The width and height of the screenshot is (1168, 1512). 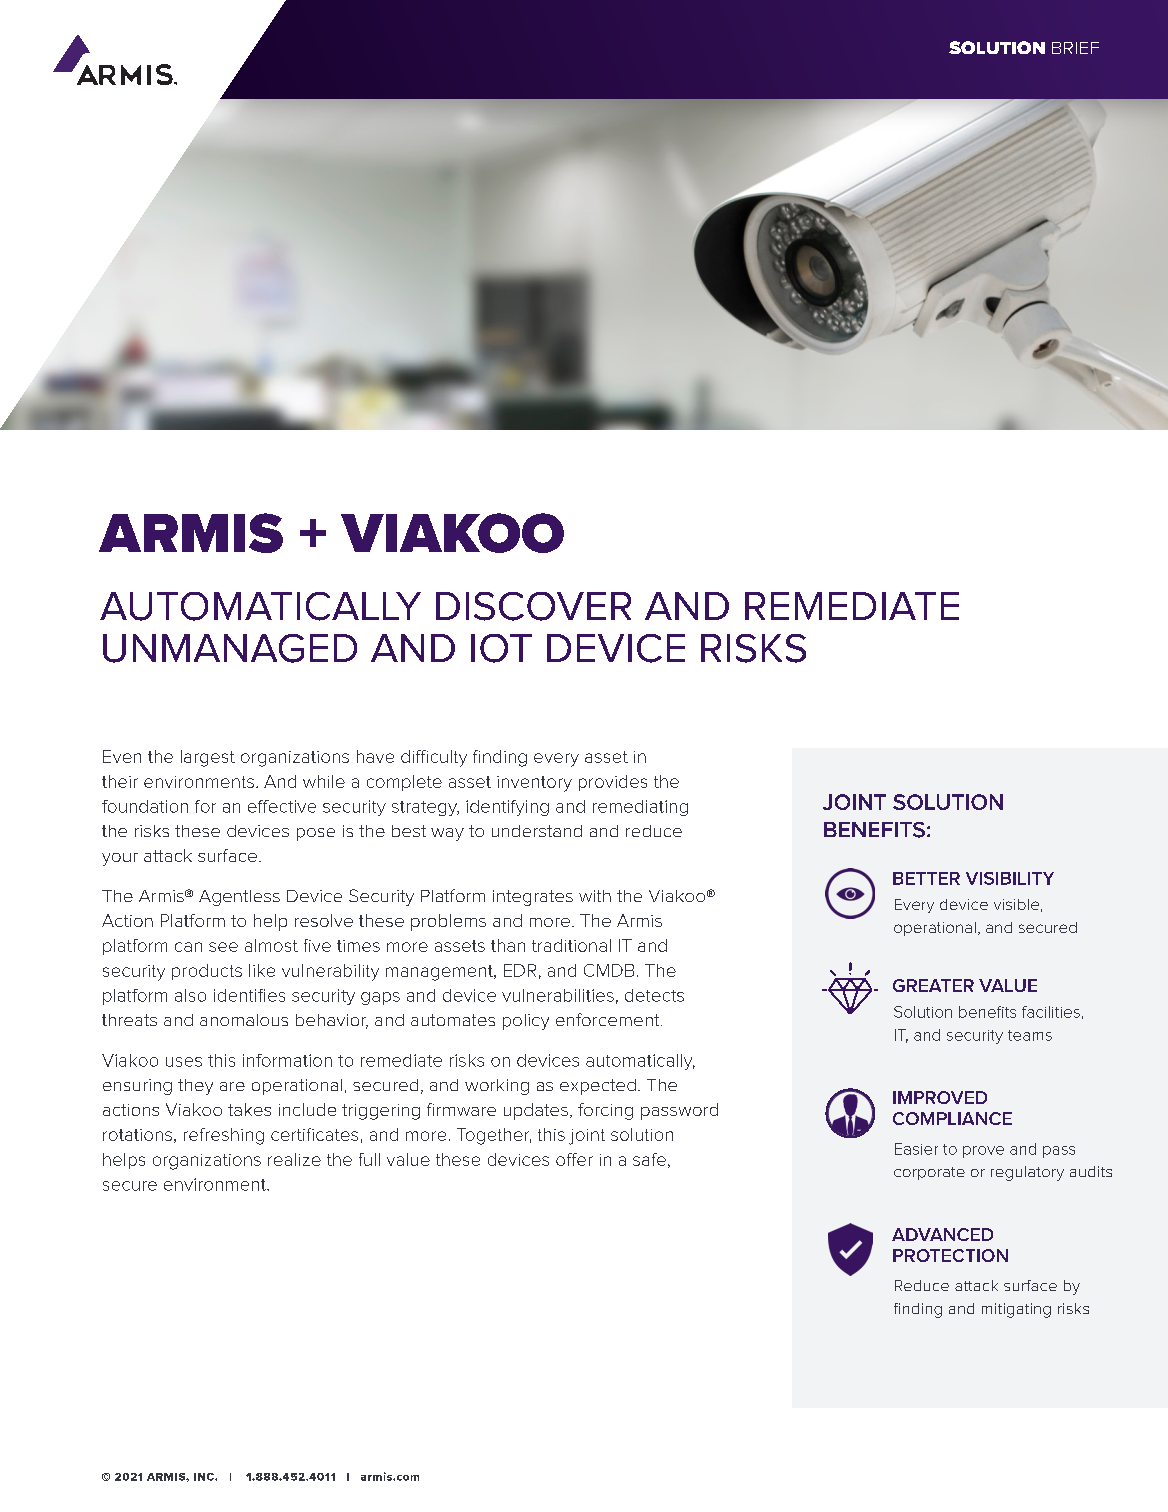 I want to click on with, so click(x=595, y=896).
